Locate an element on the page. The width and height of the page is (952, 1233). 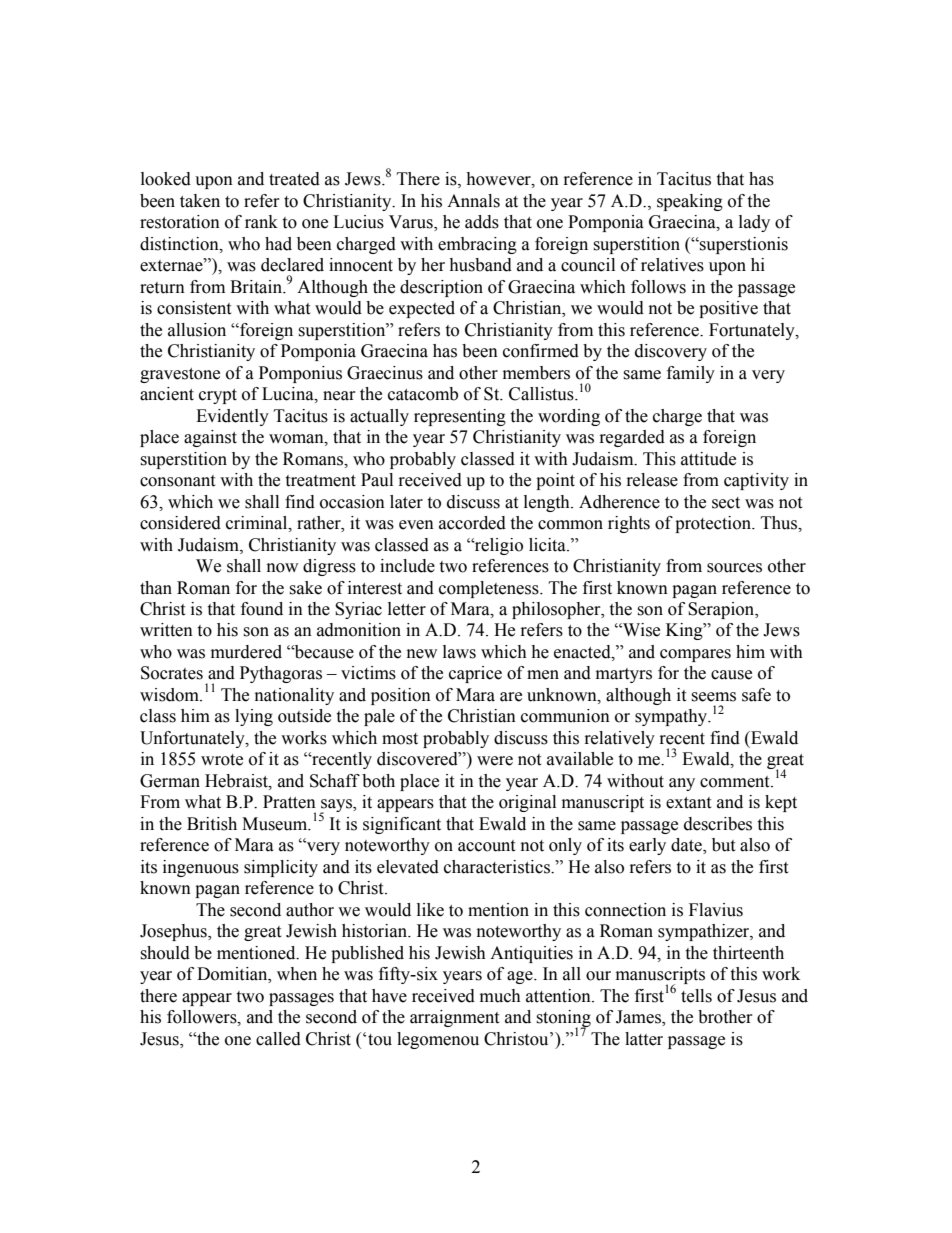
wrote is located at coordinates (222, 760).
